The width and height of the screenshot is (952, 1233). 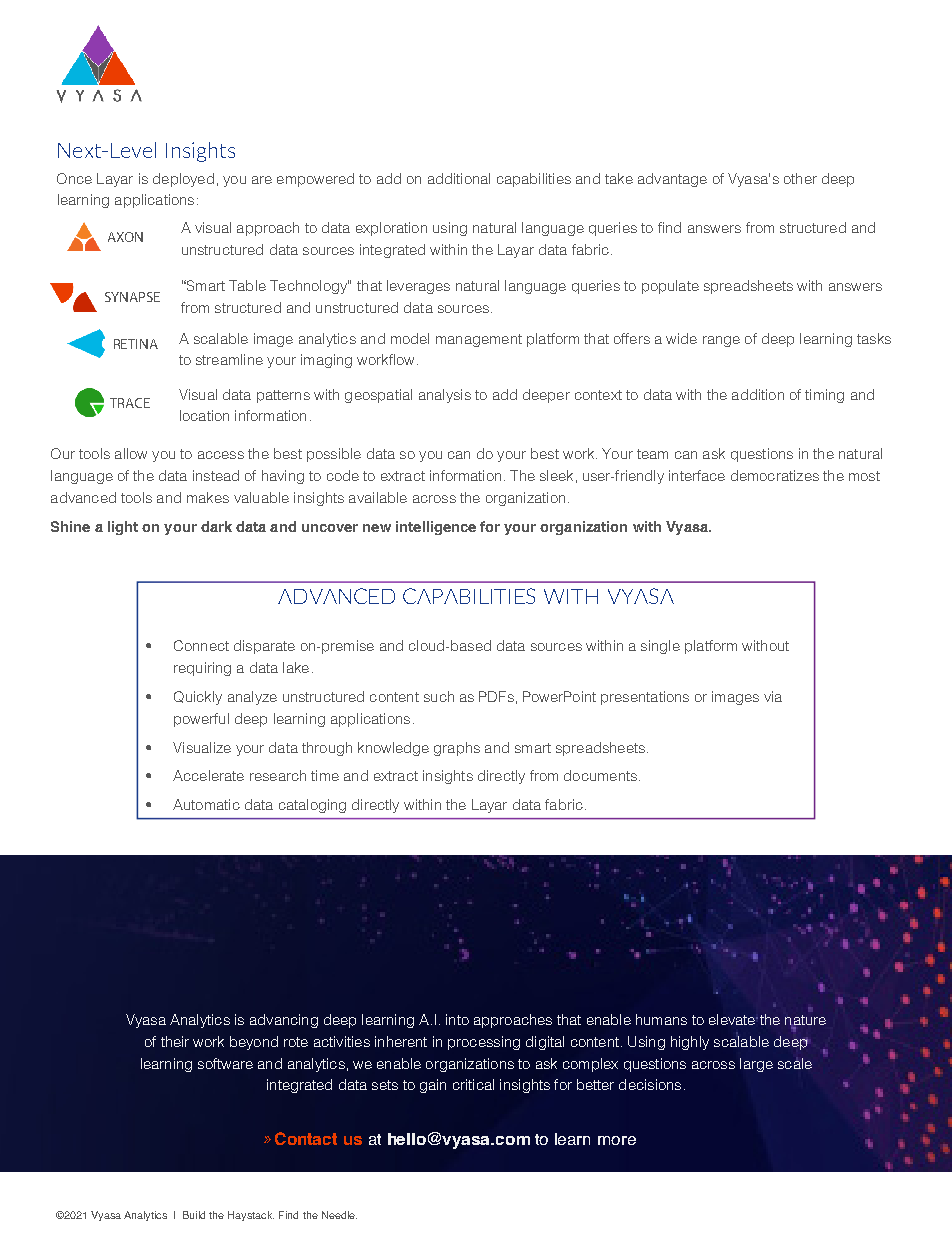 I want to click on via, so click(x=773, y=696).
